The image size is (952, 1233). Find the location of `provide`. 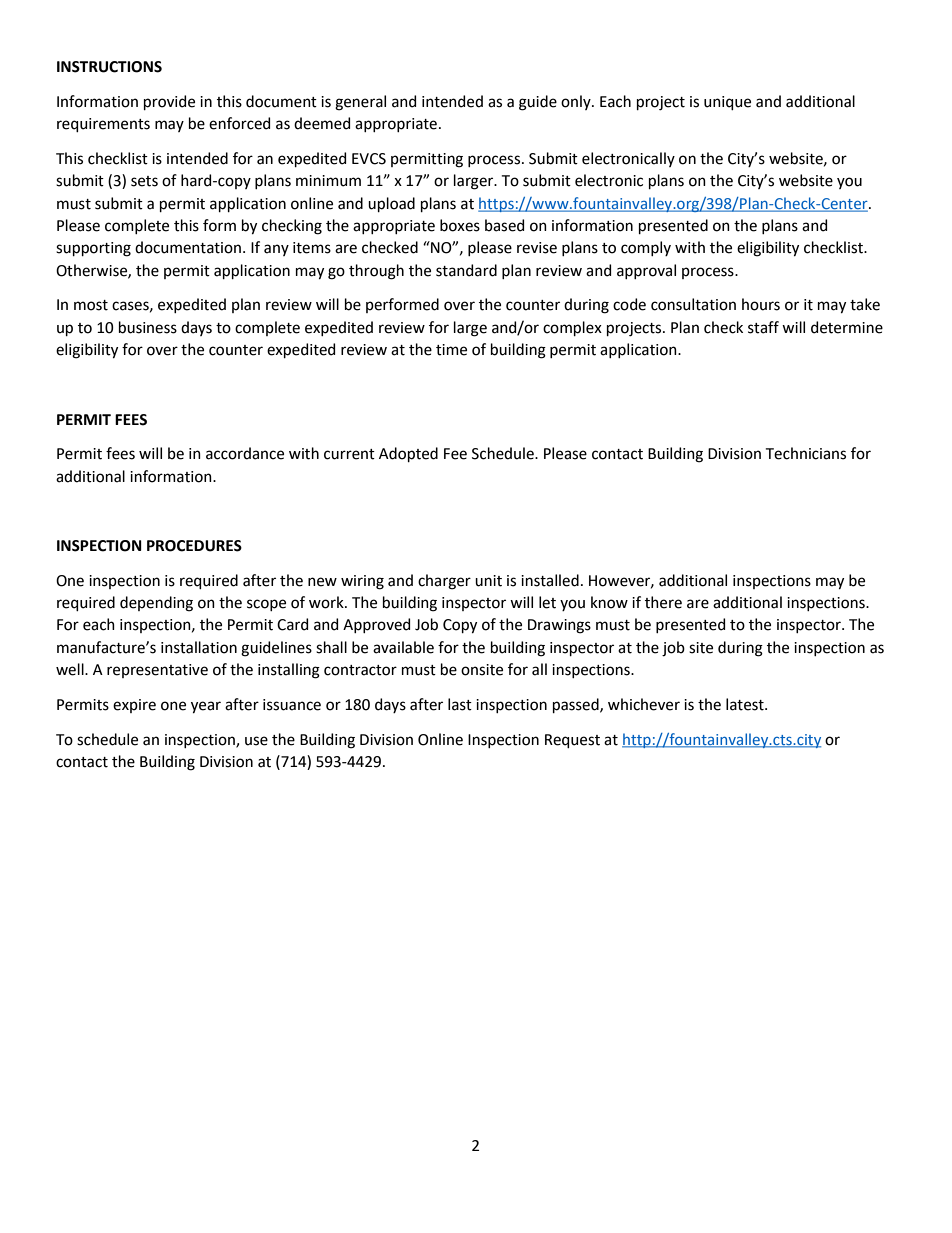

provide is located at coordinates (169, 102).
